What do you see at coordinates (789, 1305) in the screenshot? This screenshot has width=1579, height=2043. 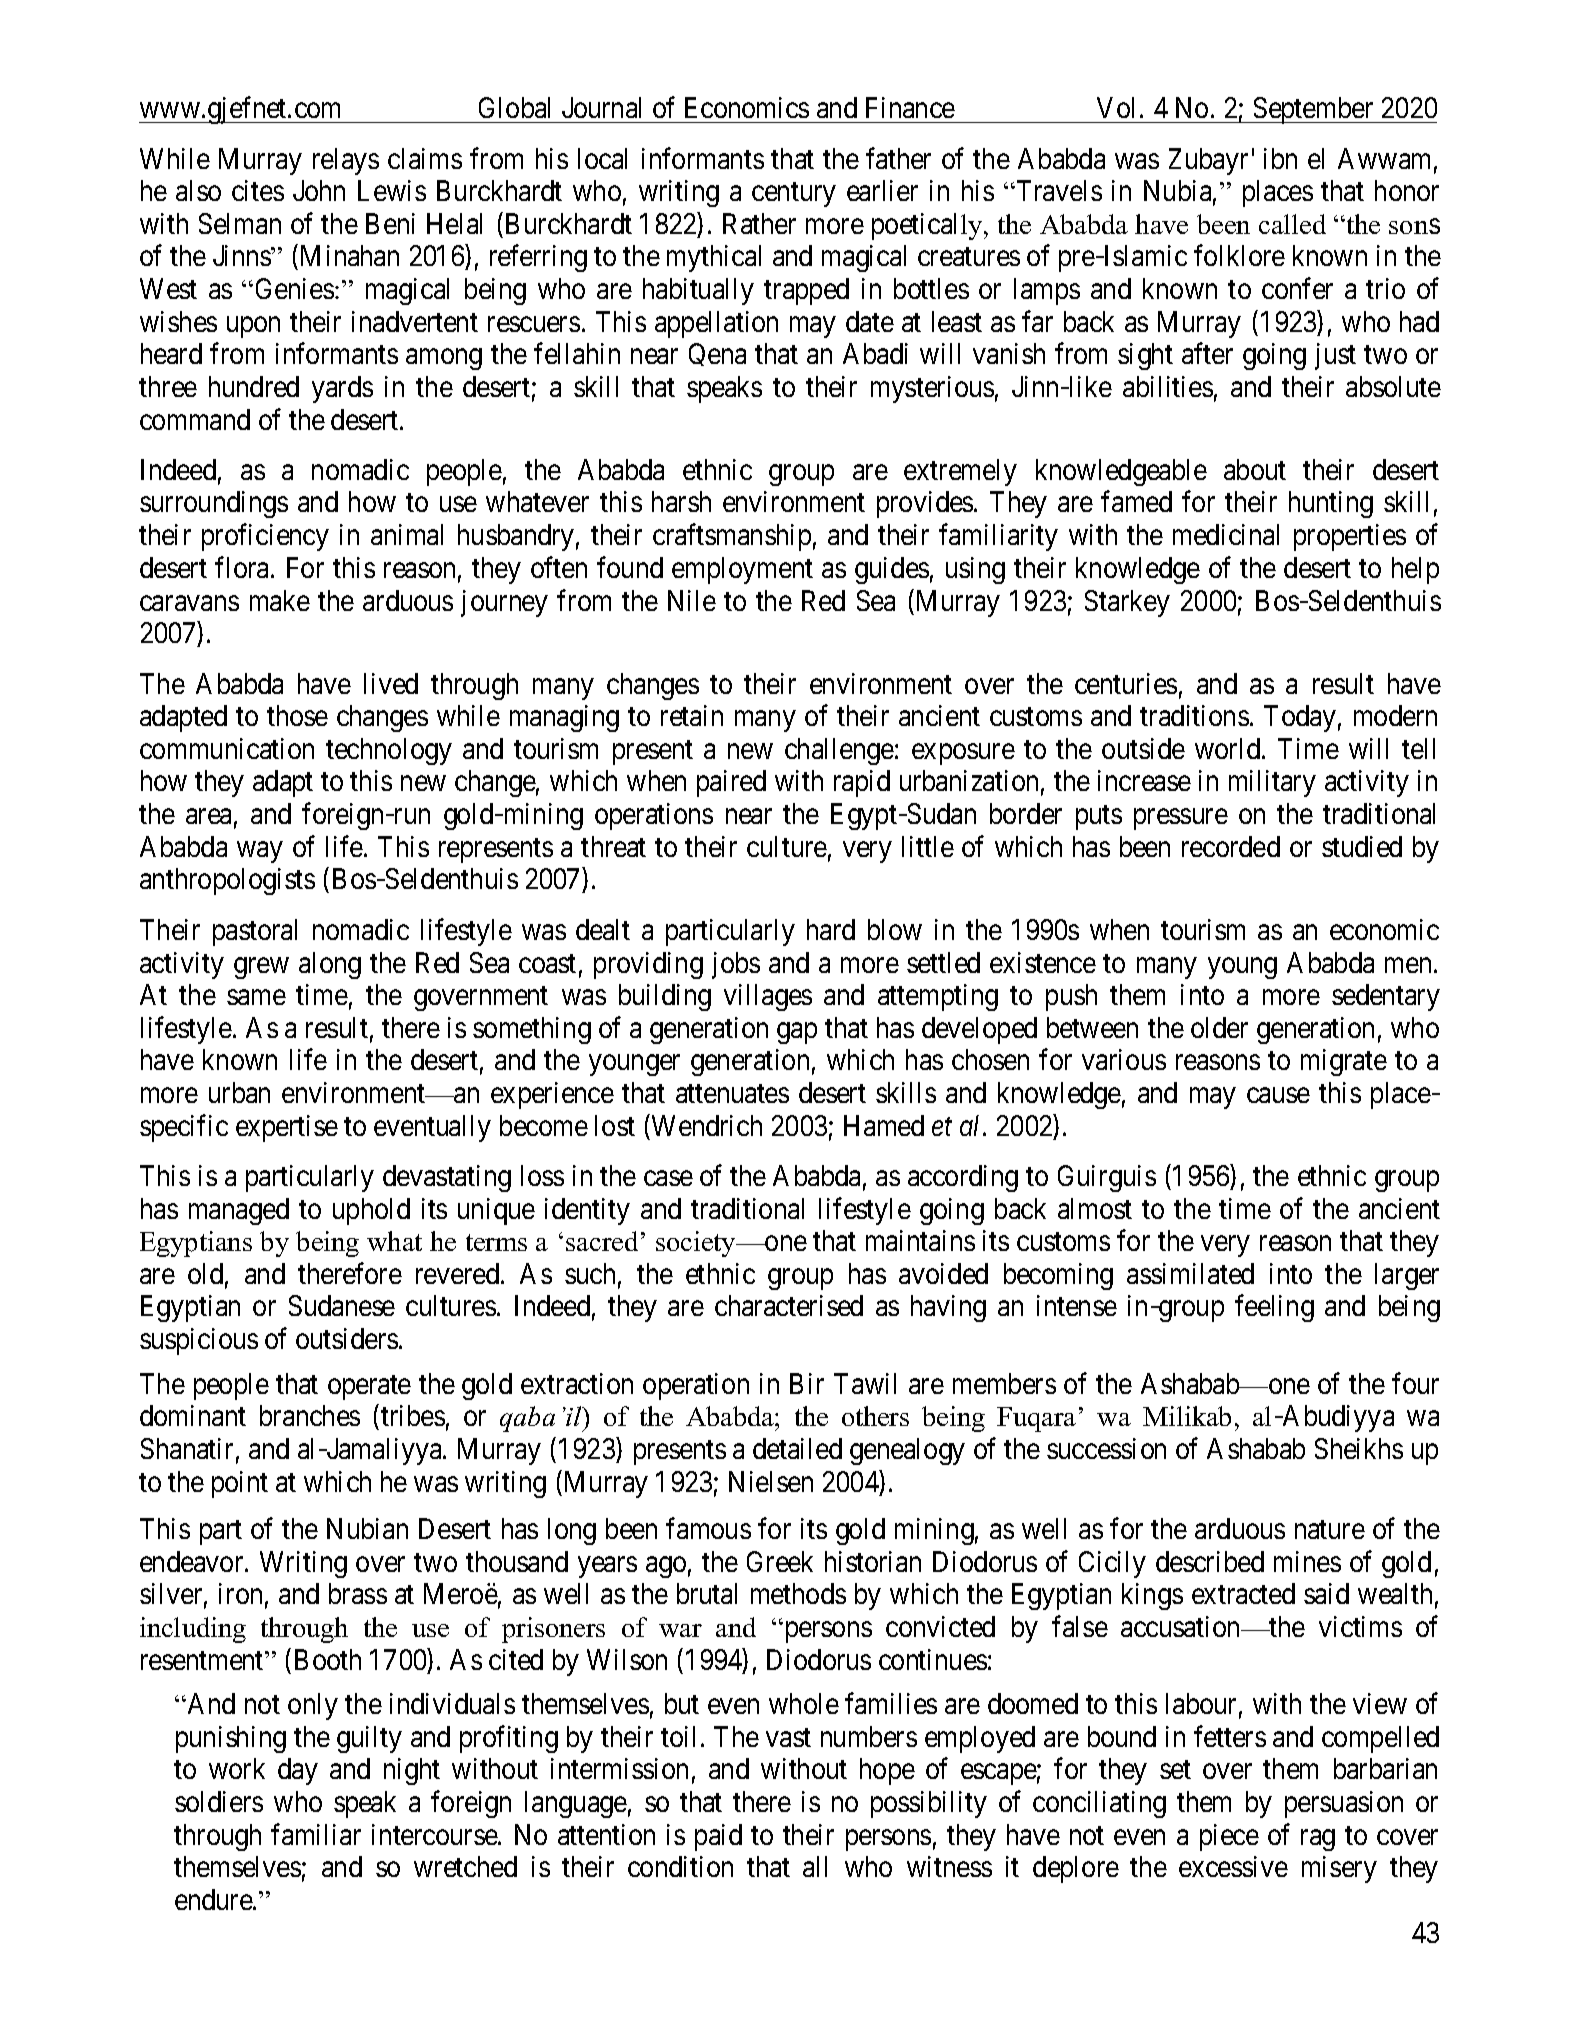 I see `characterised` at bounding box center [789, 1305].
